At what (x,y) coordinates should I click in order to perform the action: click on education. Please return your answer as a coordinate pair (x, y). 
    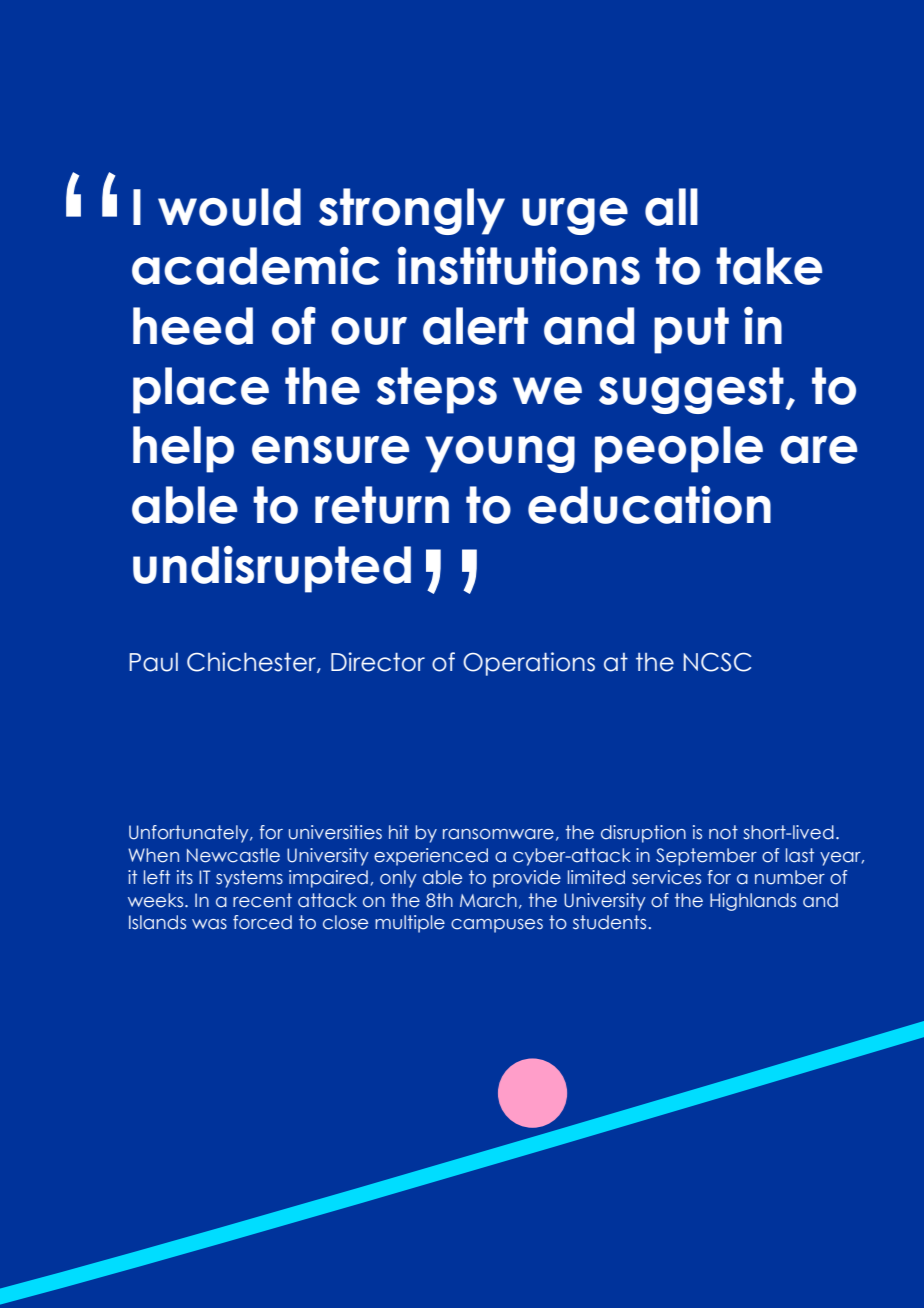
    Looking at the image, I should click on (649, 505).
